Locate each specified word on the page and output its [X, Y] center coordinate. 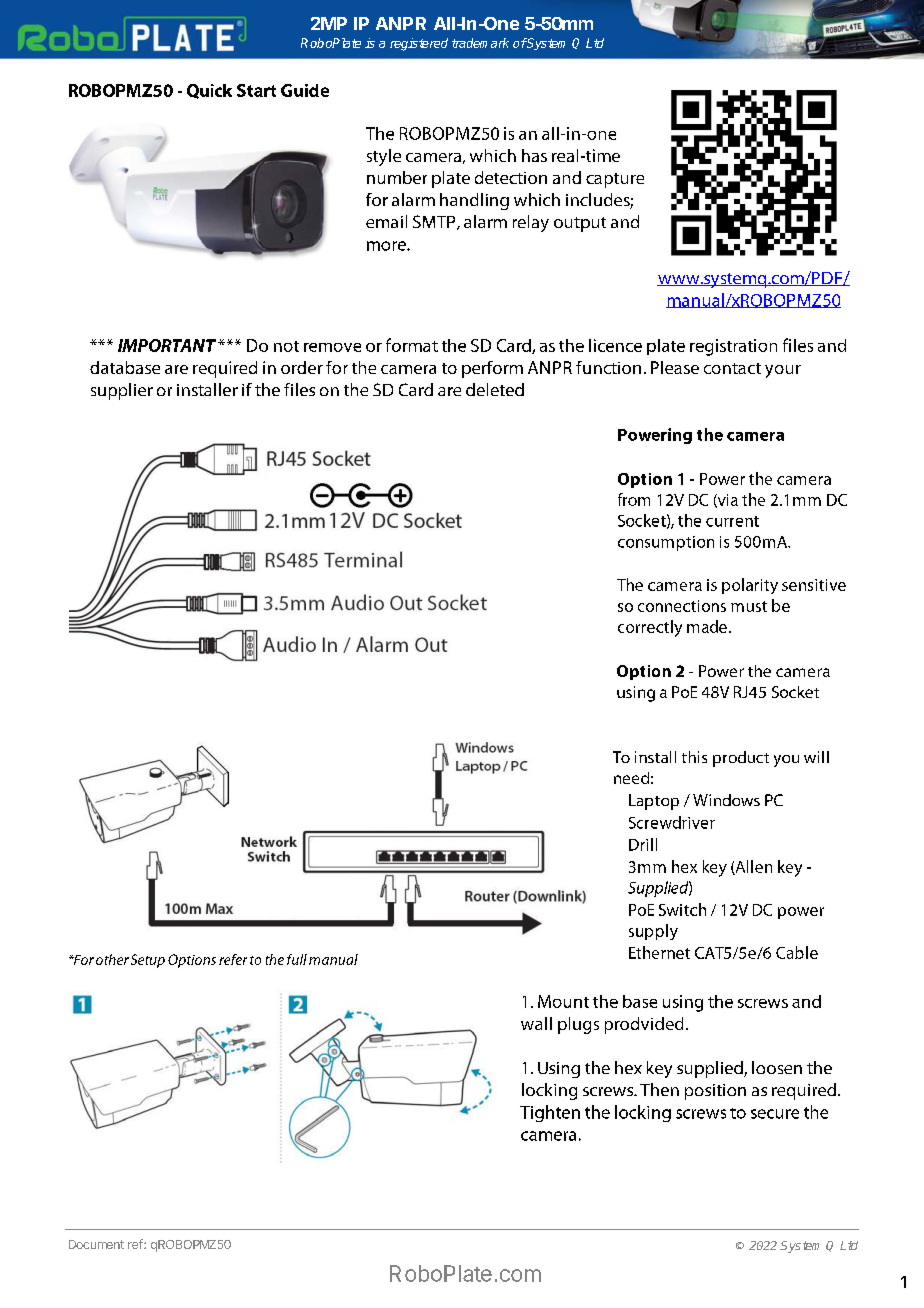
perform [492, 369]
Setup [148, 961]
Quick [209, 91]
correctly [650, 628]
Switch [682, 909]
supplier [122, 391]
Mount [563, 1001]
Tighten [550, 1113]
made [707, 626]
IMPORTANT [167, 345]
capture [615, 180]
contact [732, 368]
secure [775, 1114]
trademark [480, 43]
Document [96, 1244]
